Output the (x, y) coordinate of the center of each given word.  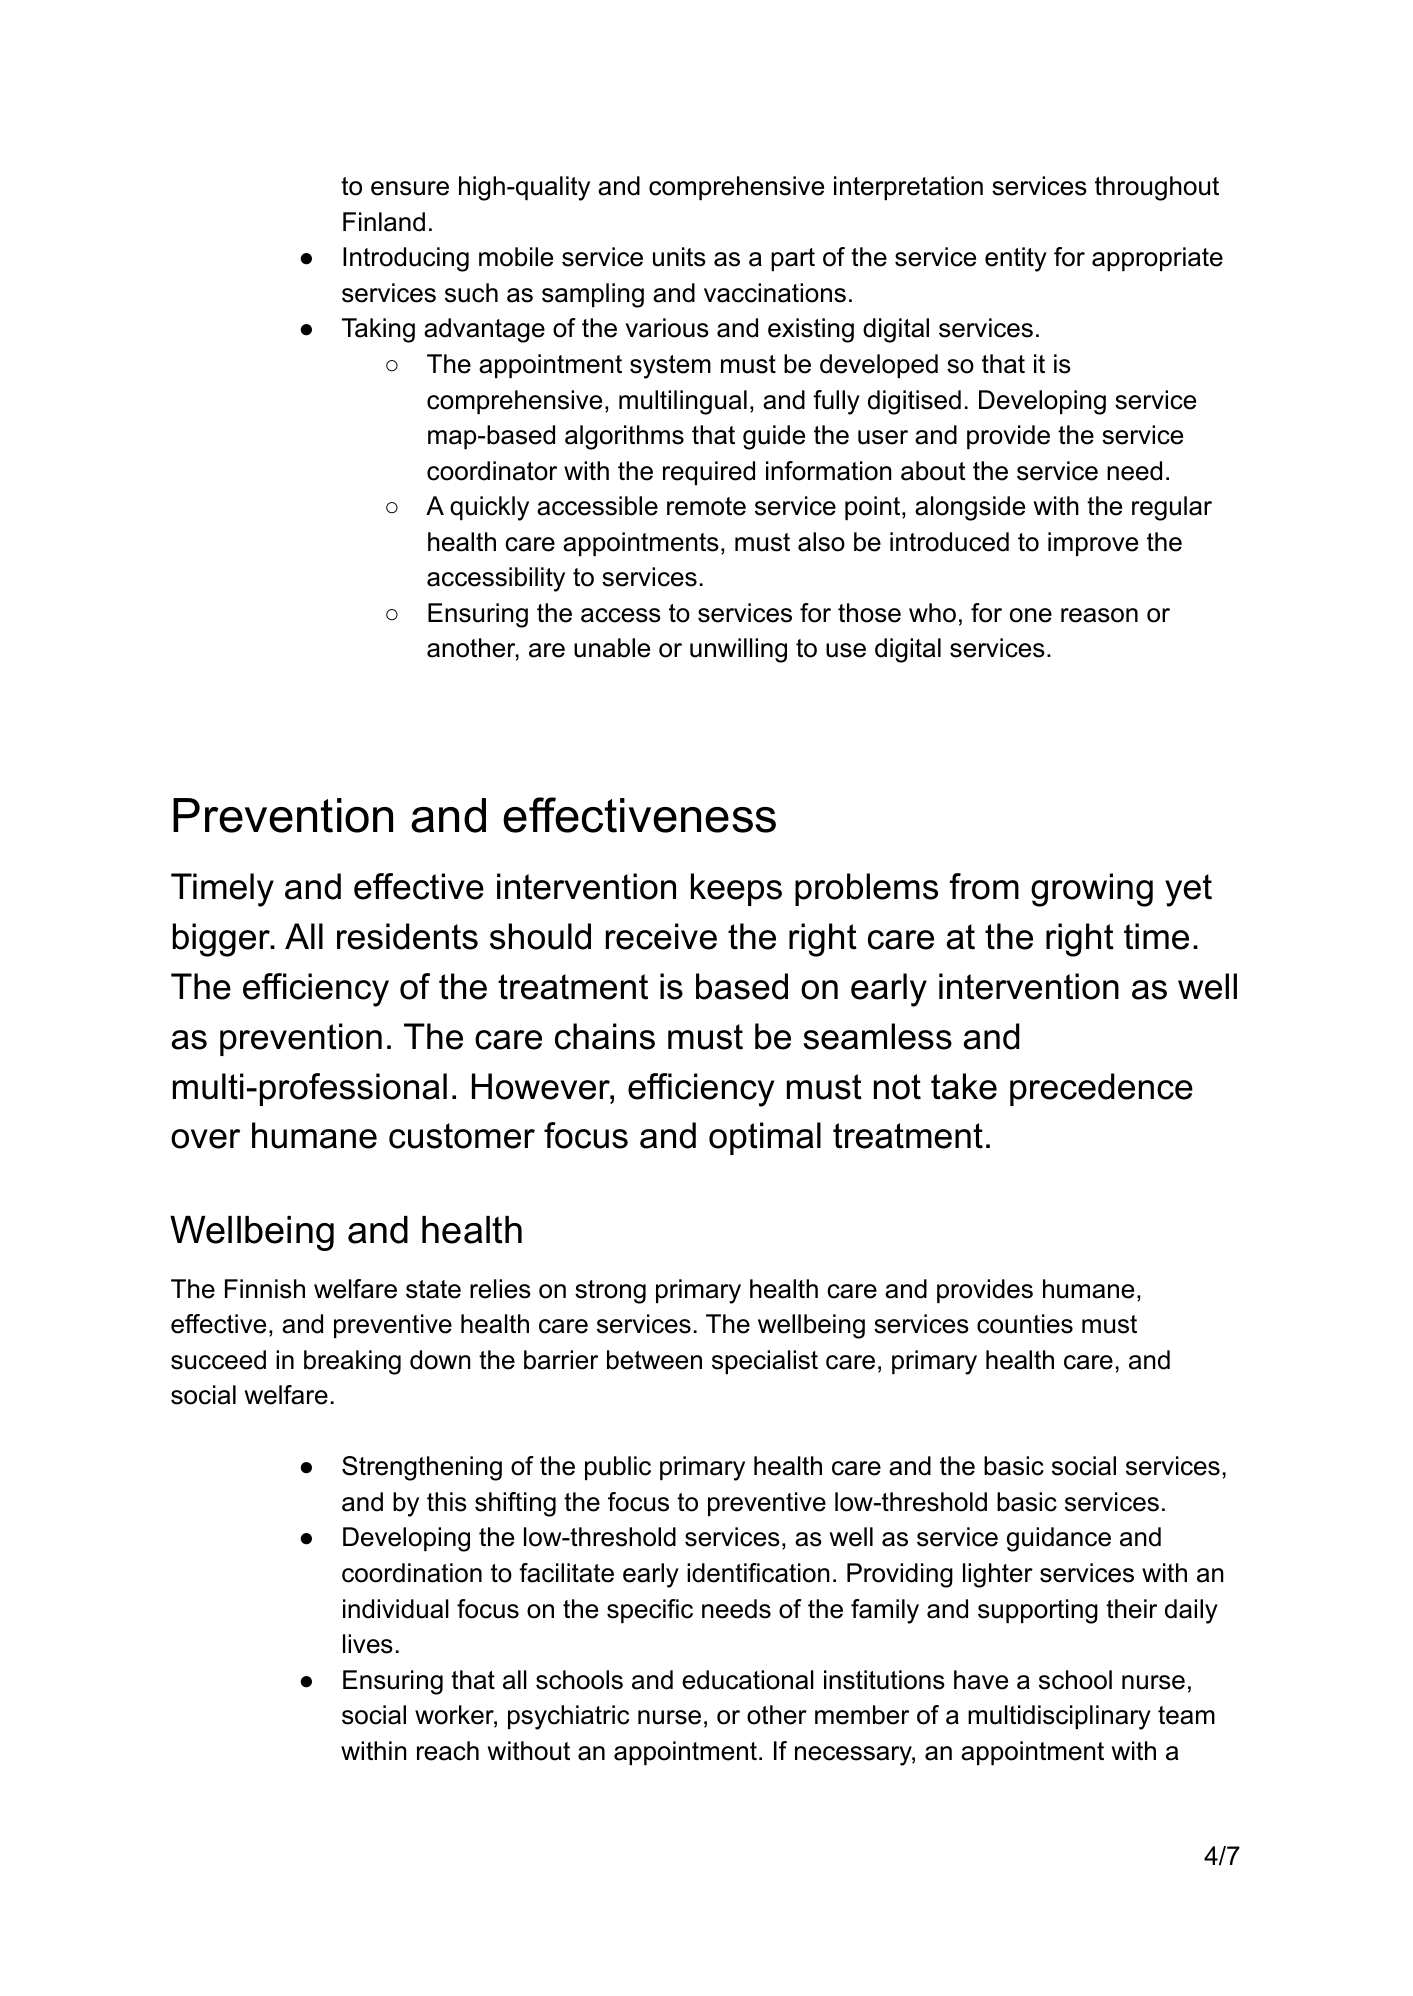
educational (748, 1680)
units (679, 257)
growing (1092, 890)
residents (407, 936)
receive (661, 936)
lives (368, 1644)
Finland (384, 222)
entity (1016, 259)
